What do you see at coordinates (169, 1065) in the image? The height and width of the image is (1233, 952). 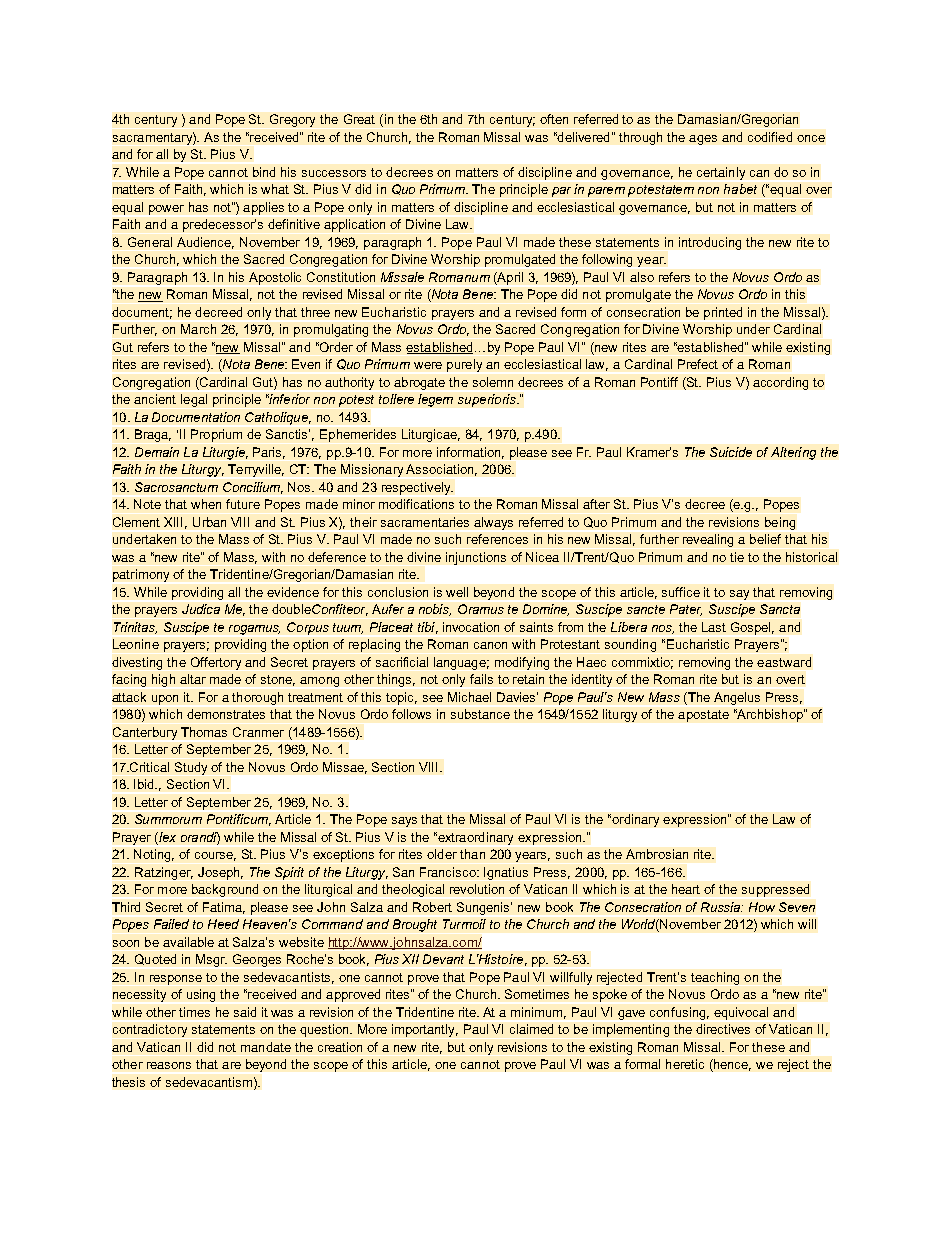 I see `reasons` at bounding box center [169, 1065].
